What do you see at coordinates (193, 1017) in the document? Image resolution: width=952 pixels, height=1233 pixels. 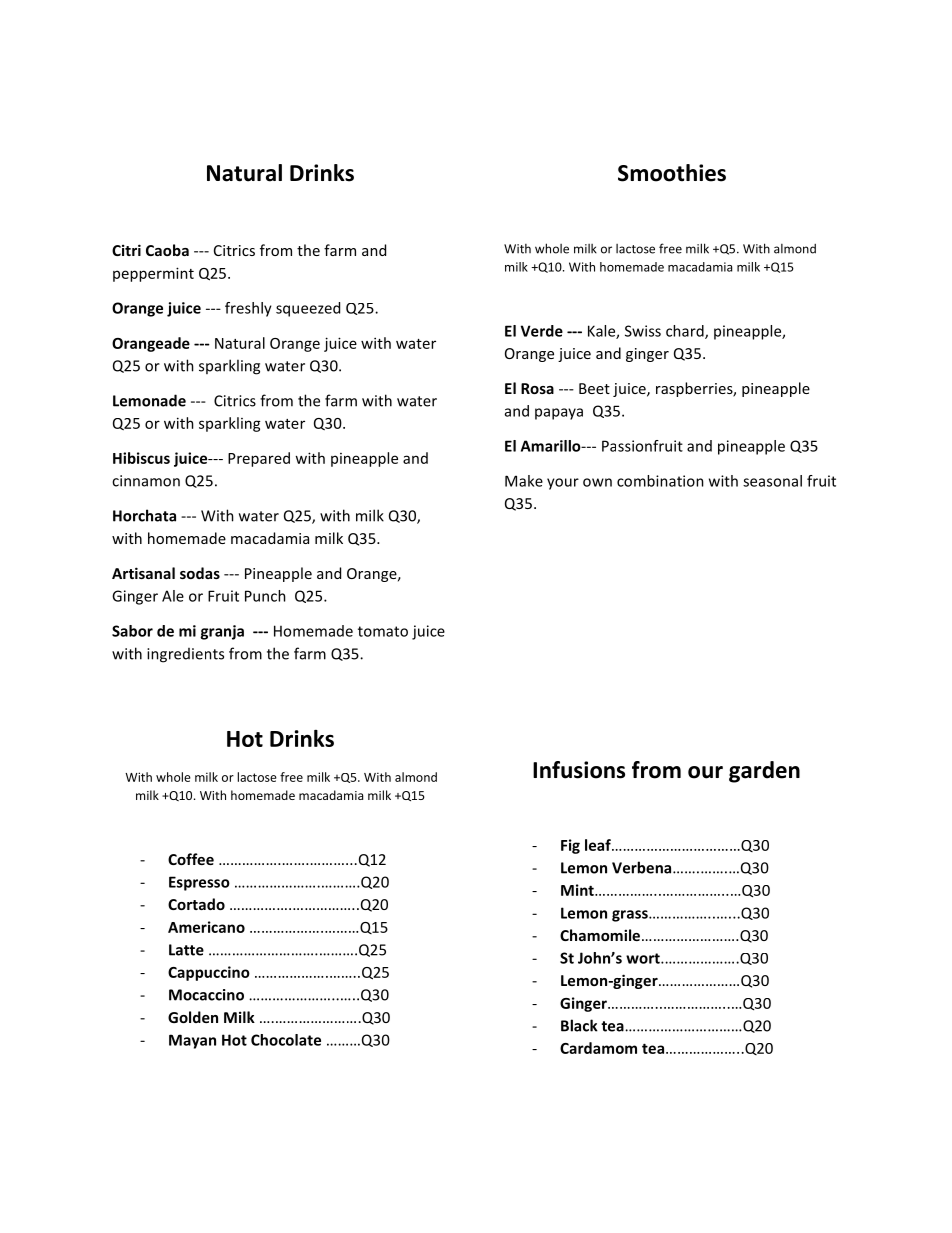 I see `Golden` at bounding box center [193, 1017].
